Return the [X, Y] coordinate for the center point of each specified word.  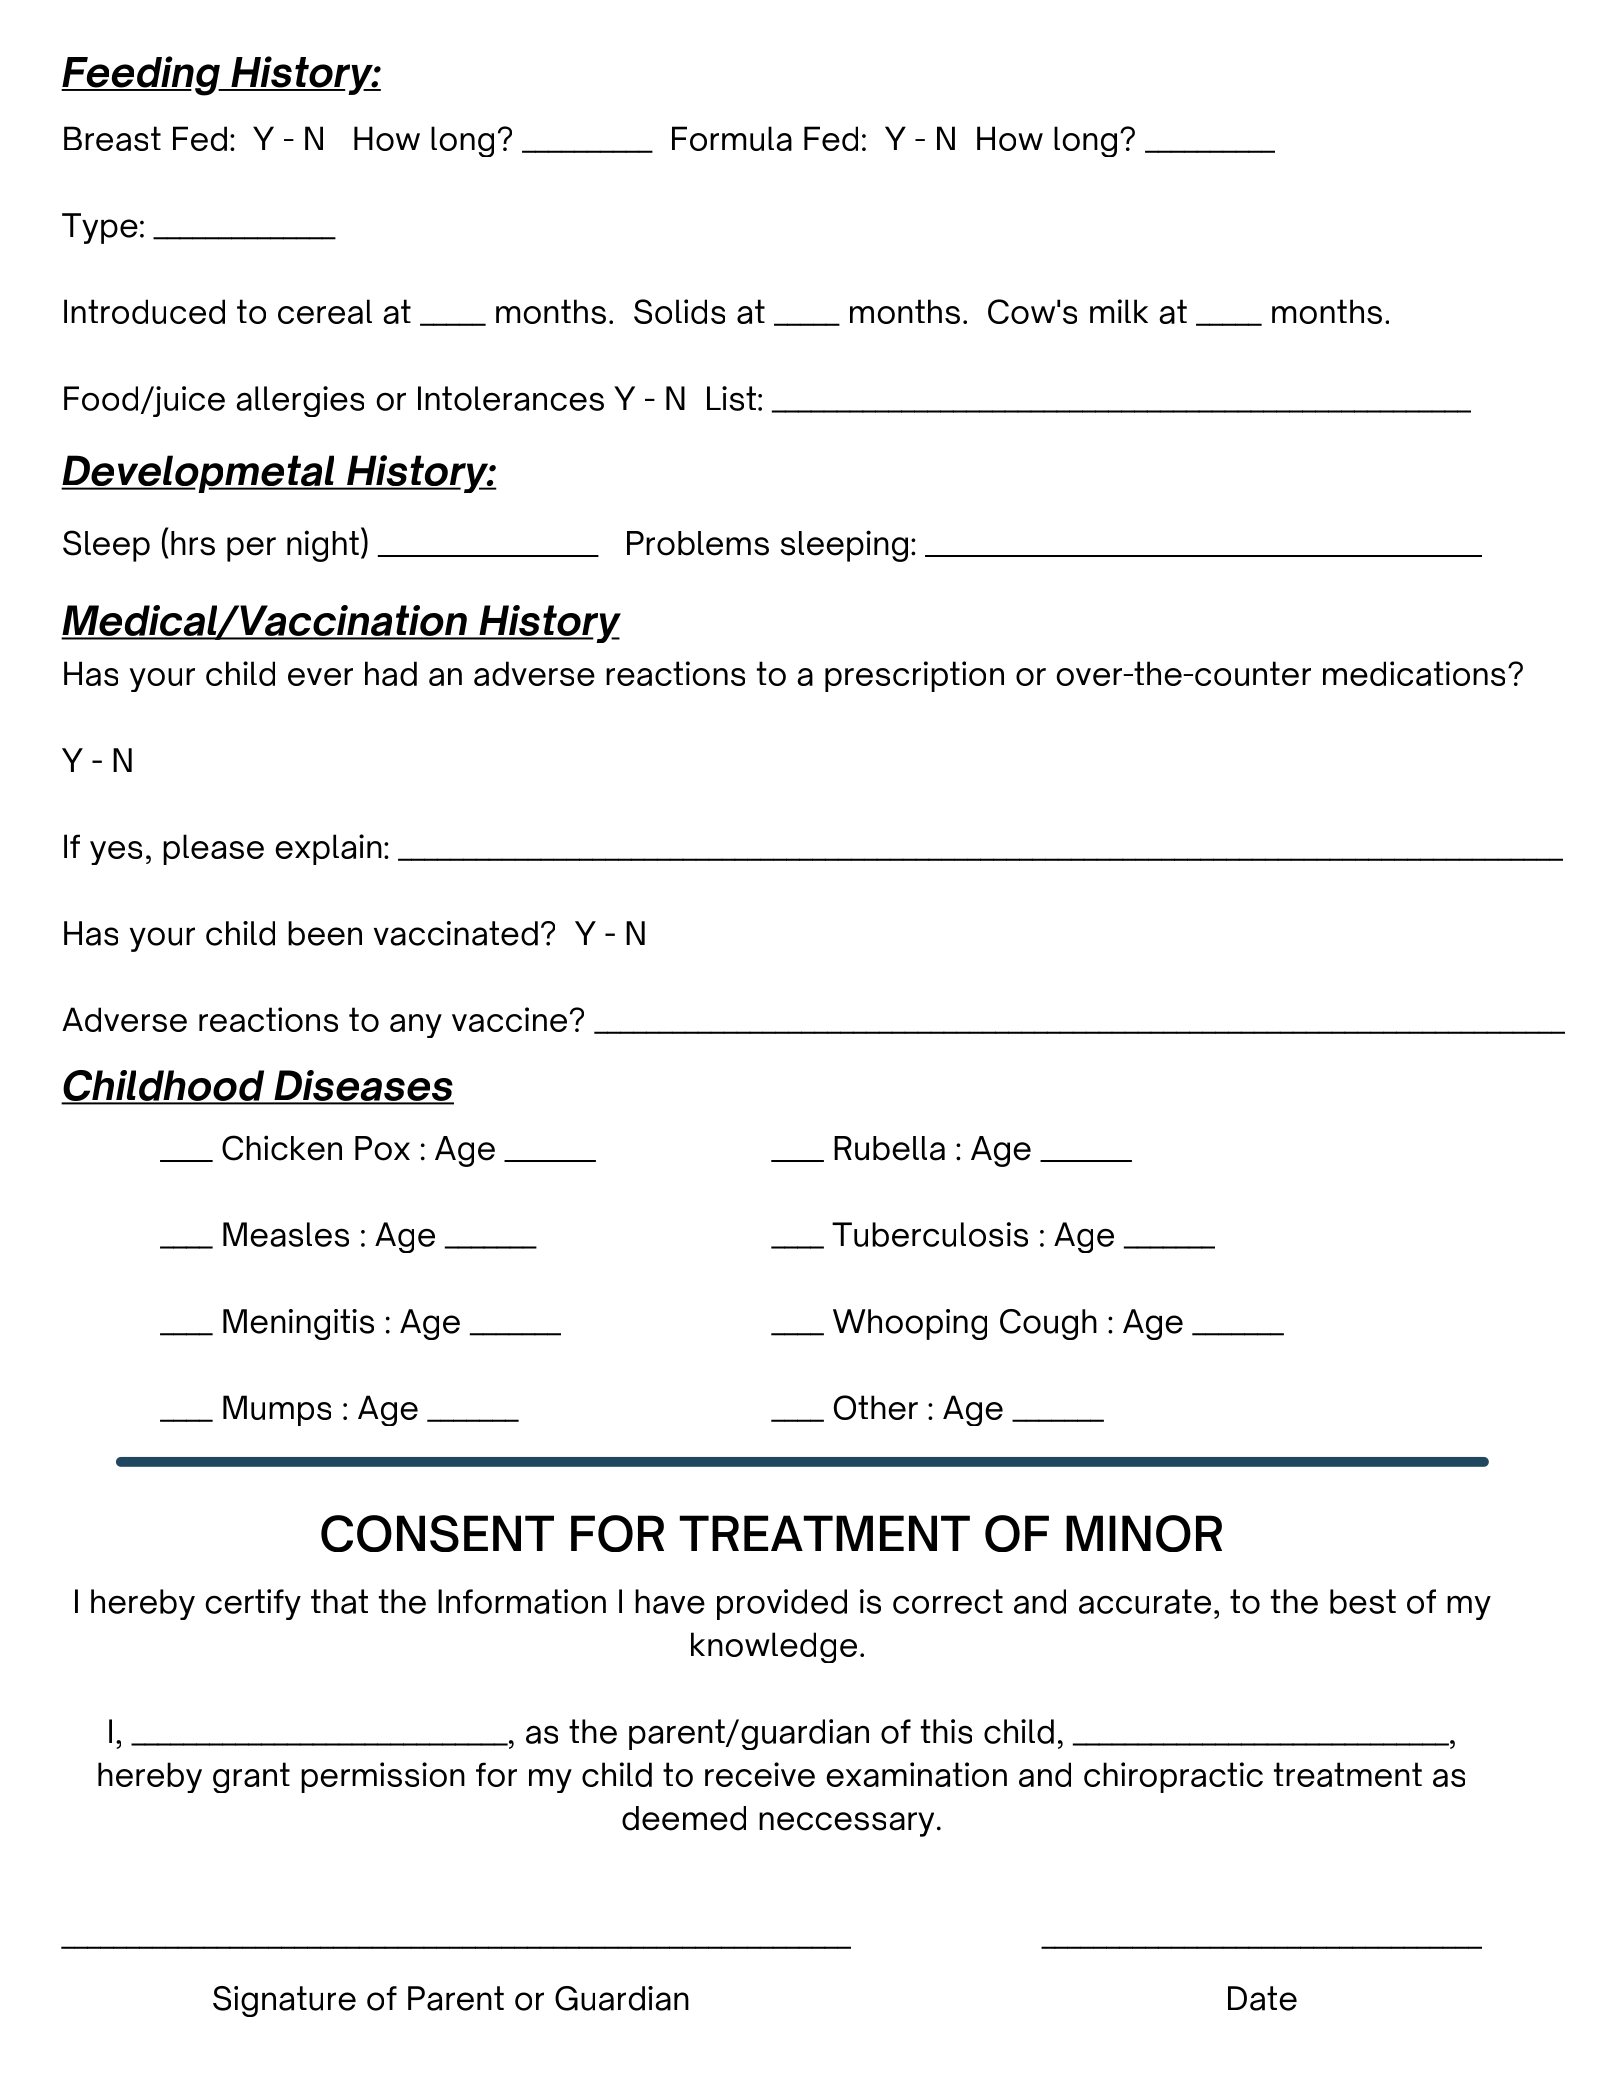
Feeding [141, 76]
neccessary [846, 1824]
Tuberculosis [930, 1234]
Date [1262, 1998]
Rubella [889, 1148]
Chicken [282, 1148]
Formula [732, 138]
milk [1119, 311]
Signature [284, 2001]
